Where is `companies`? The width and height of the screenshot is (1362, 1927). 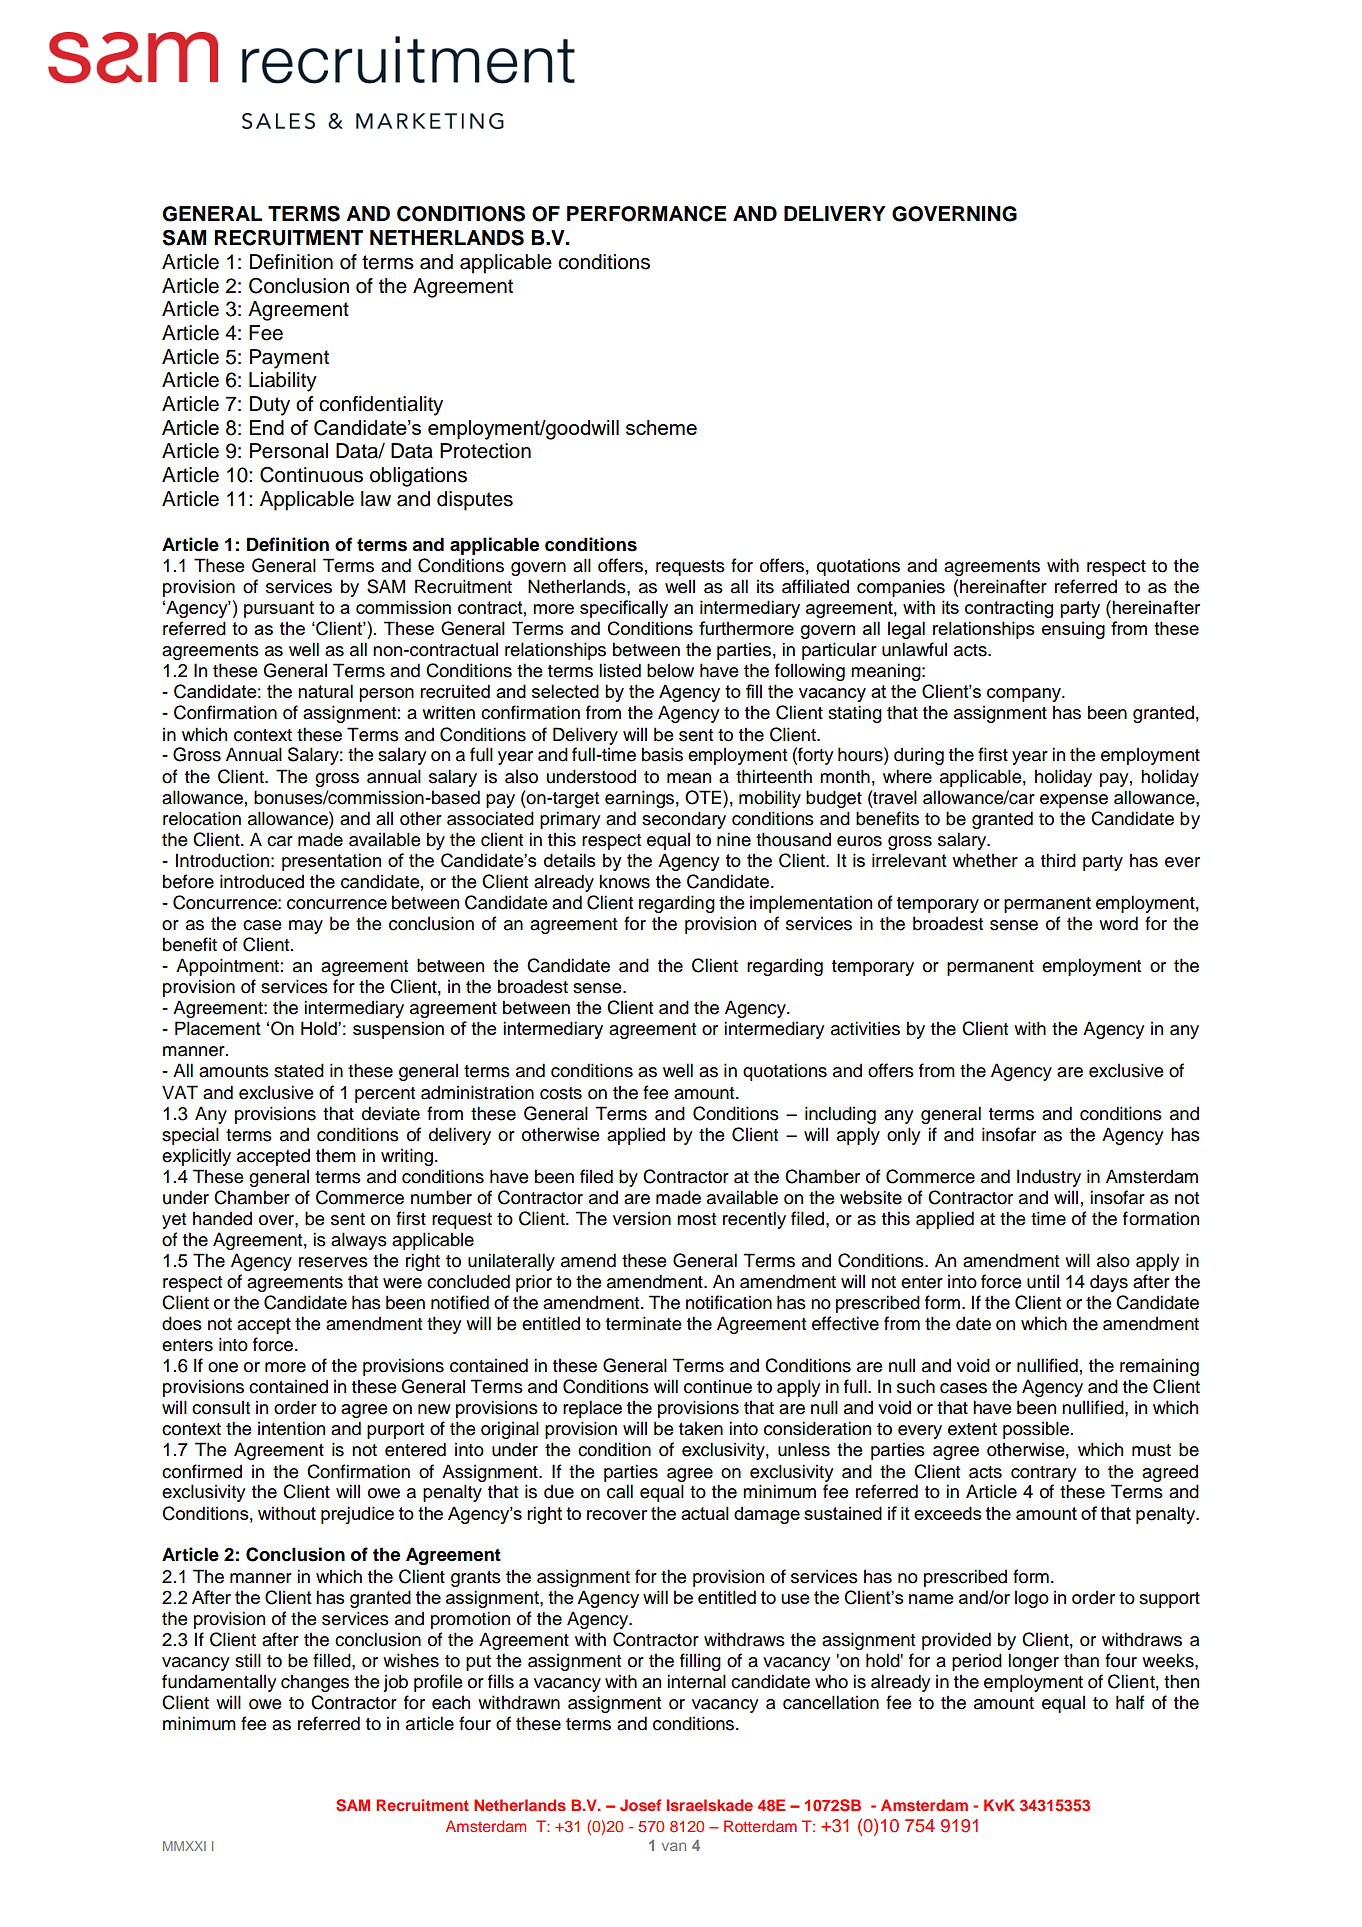 companies is located at coordinates (901, 588).
